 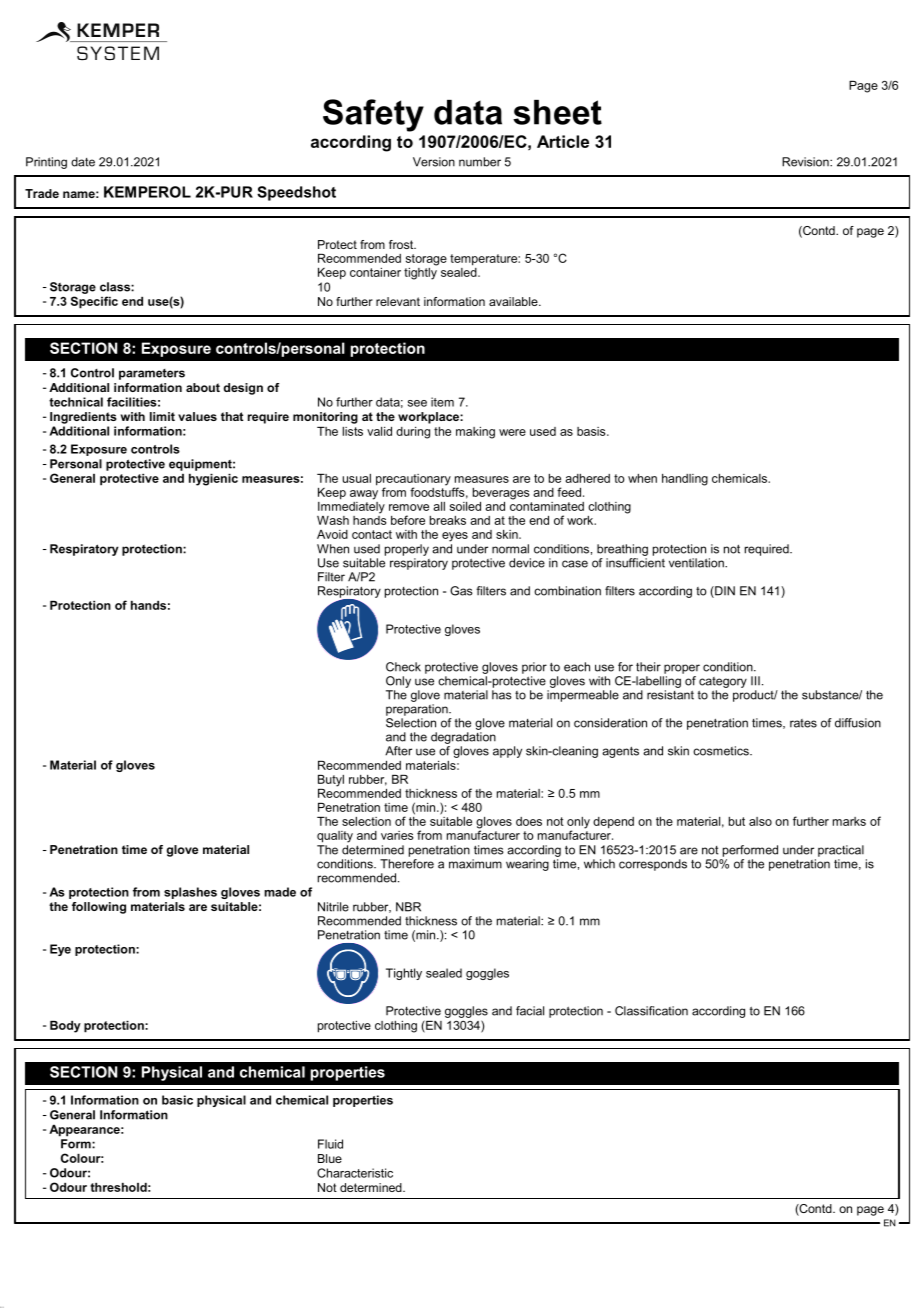 I want to click on varies, so click(x=397, y=835).
